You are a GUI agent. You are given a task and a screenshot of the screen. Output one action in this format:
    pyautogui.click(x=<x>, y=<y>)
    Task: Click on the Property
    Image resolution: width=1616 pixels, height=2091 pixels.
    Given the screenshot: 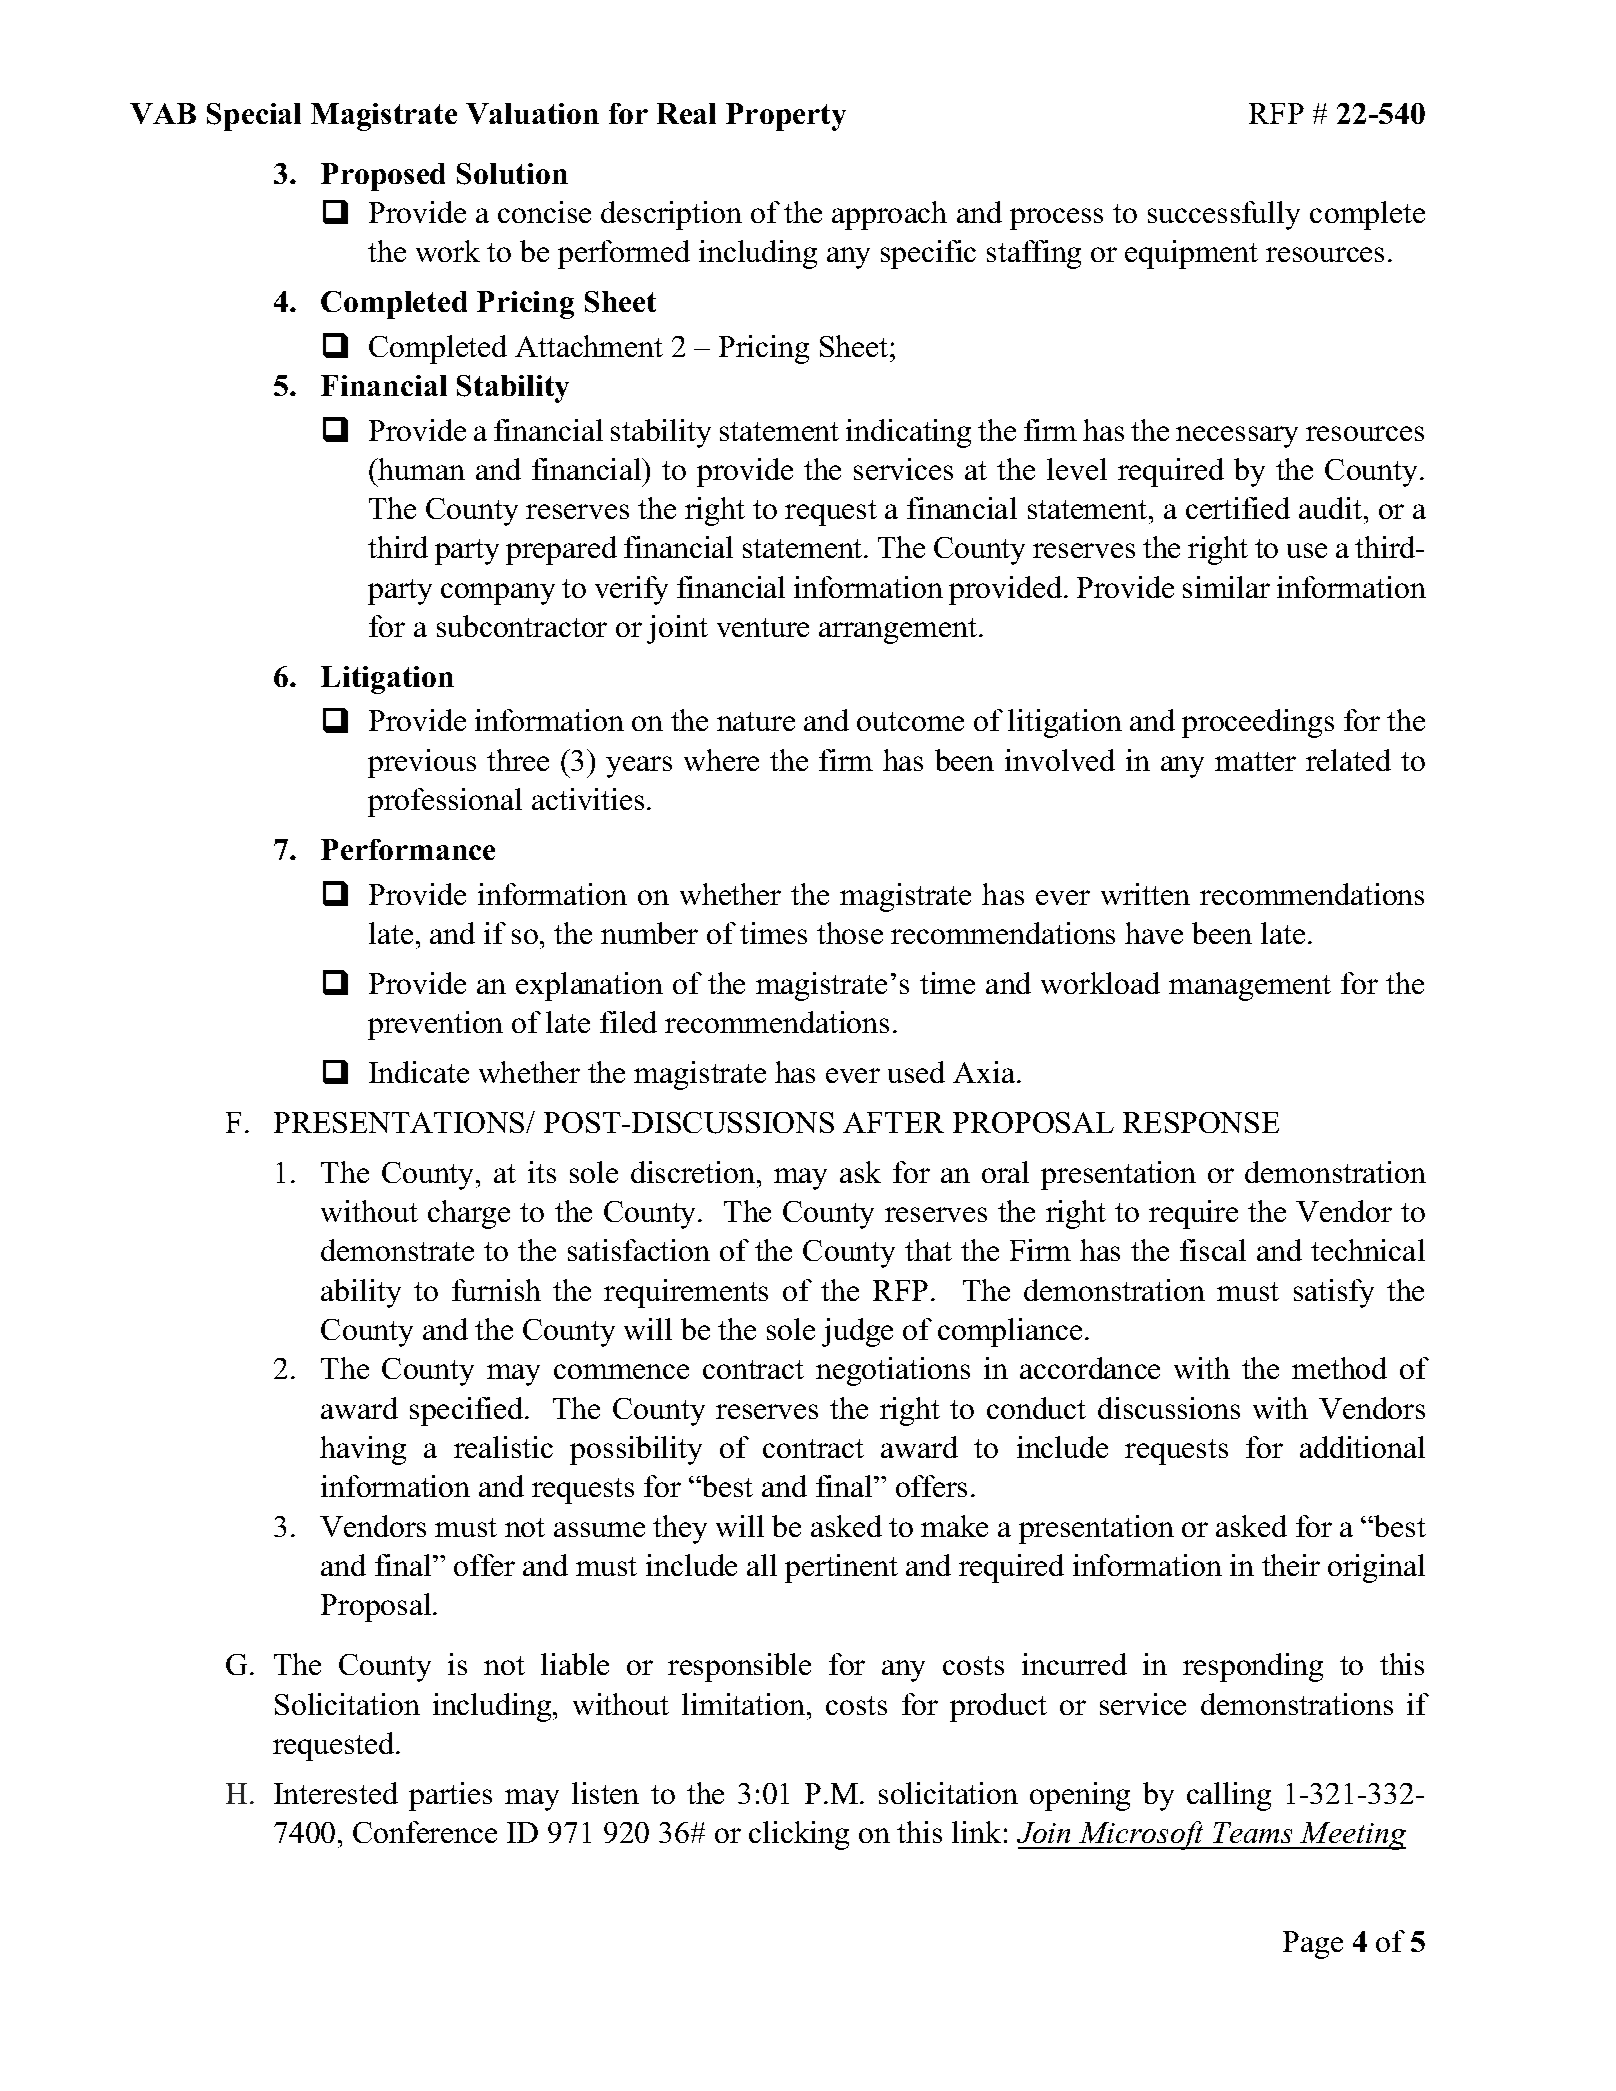 What is the action you would take?
    pyautogui.click(x=786, y=117)
